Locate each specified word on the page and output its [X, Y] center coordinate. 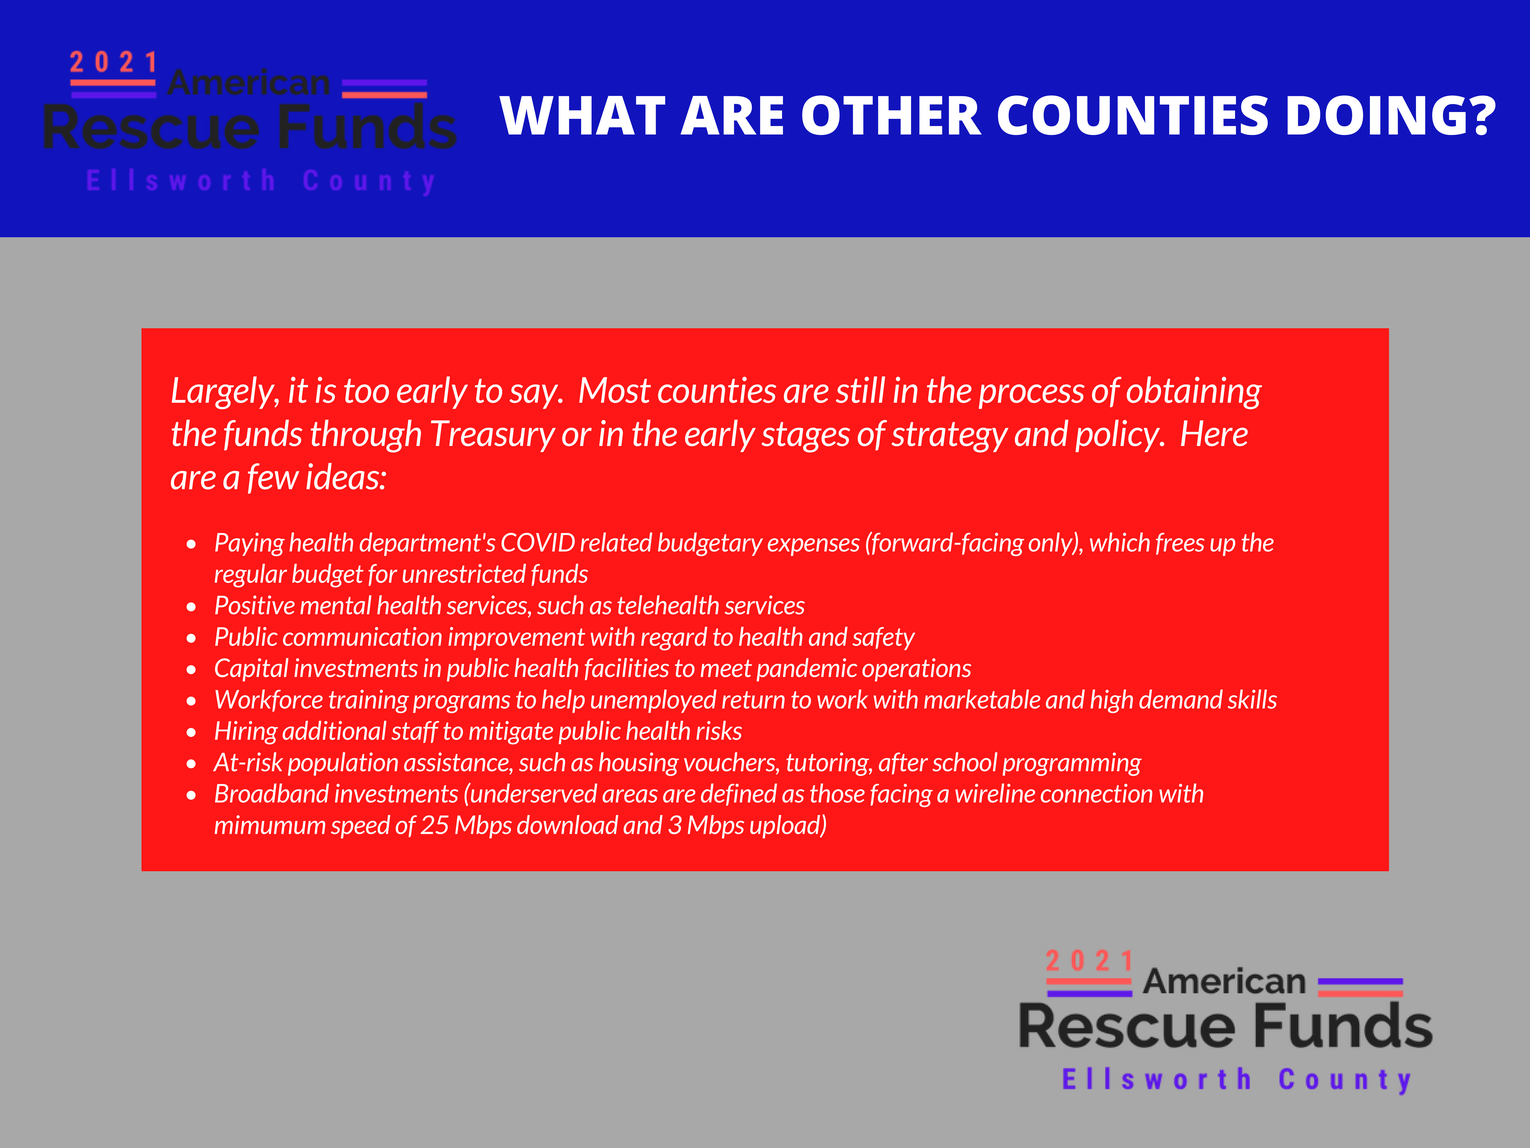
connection [1097, 793]
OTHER [892, 115]
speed [360, 827]
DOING [1376, 115]
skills [1252, 699]
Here [1214, 433]
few [273, 478]
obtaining [1194, 392]
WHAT [582, 115]
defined [739, 794]
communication [362, 636]
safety [883, 638]
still [860, 389]
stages [806, 437]
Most [615, 390]
